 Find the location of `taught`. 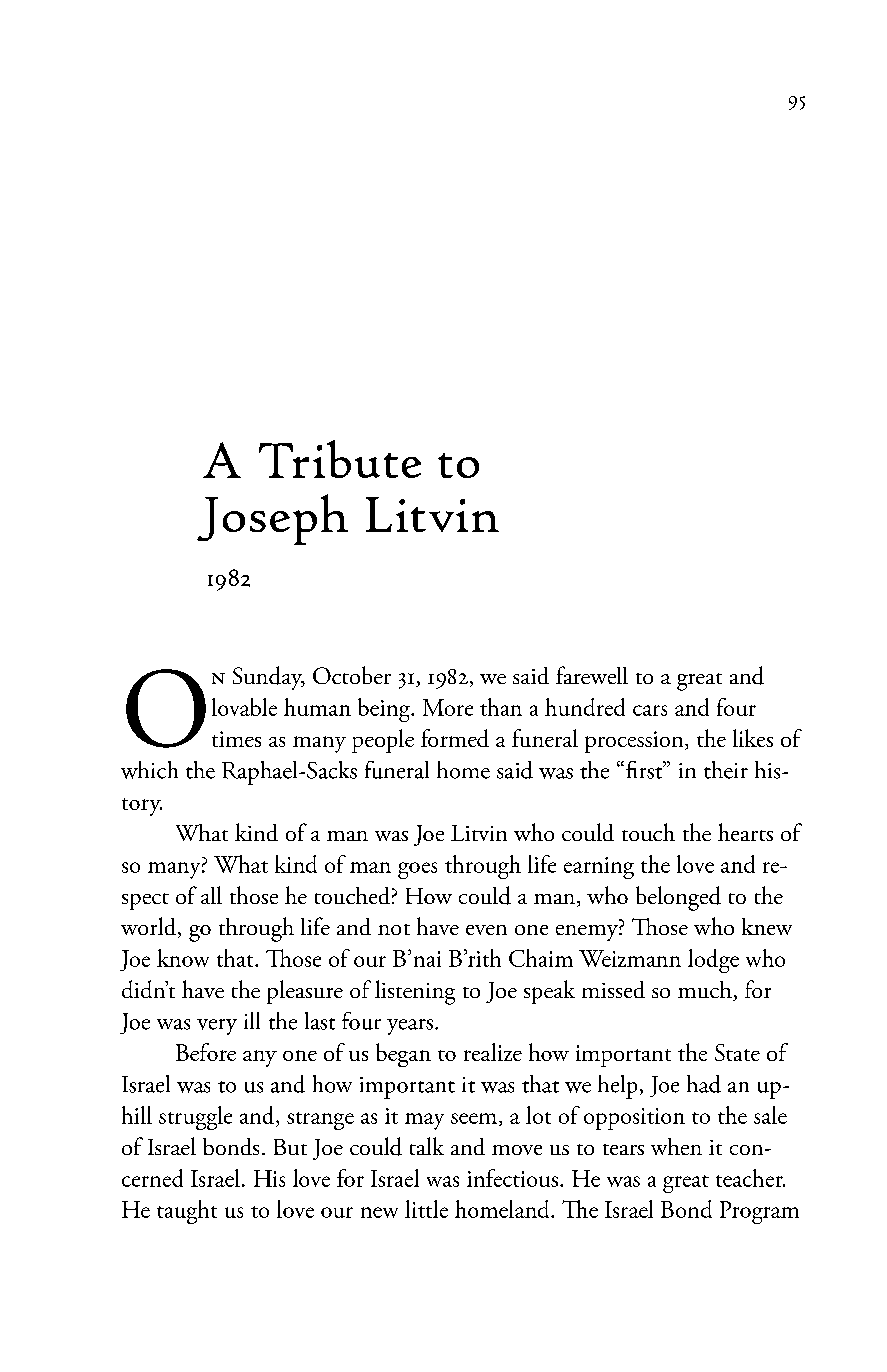

taught is located at coordinates (187, 1212).
